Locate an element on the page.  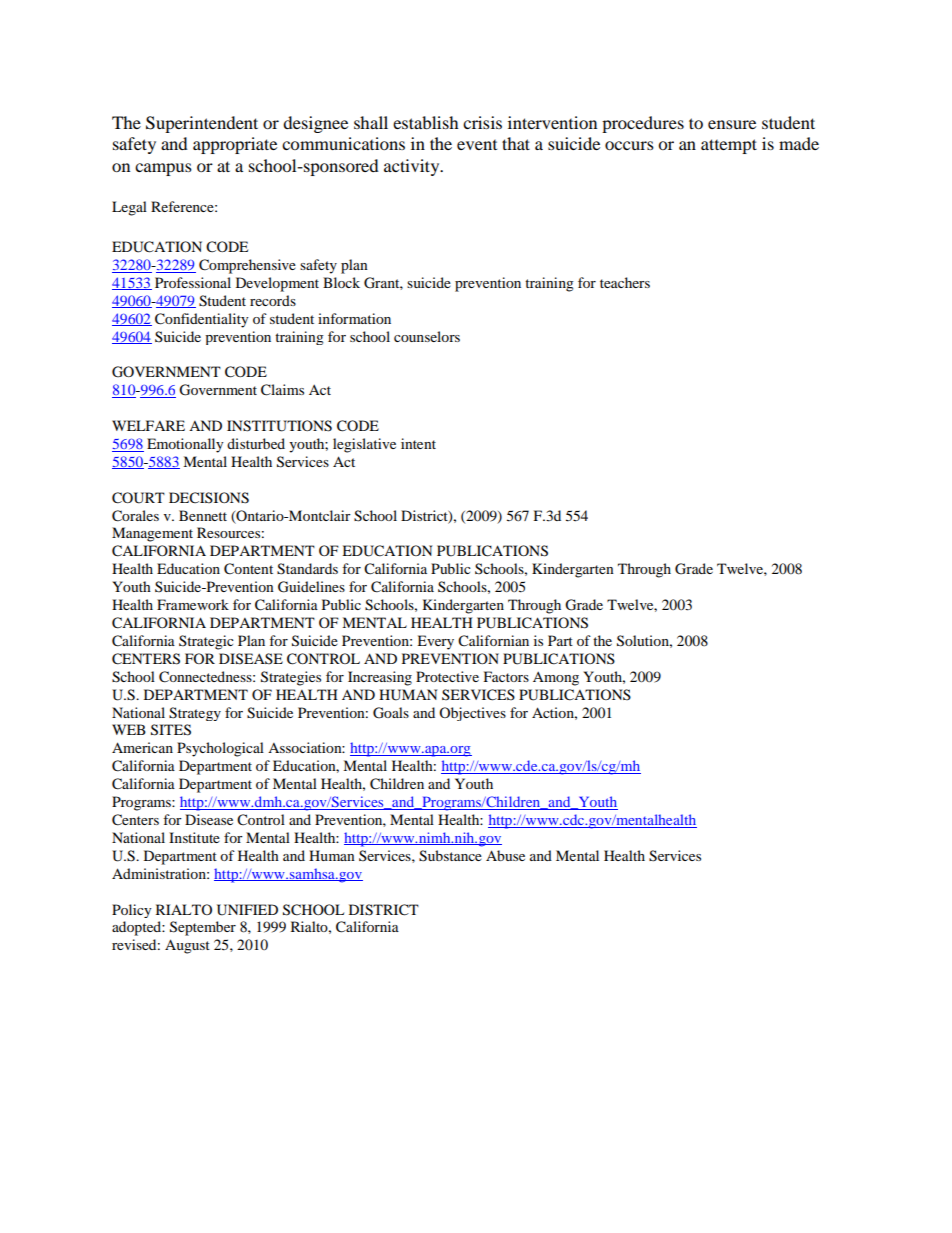
September is located at coordinates (203, 928).
